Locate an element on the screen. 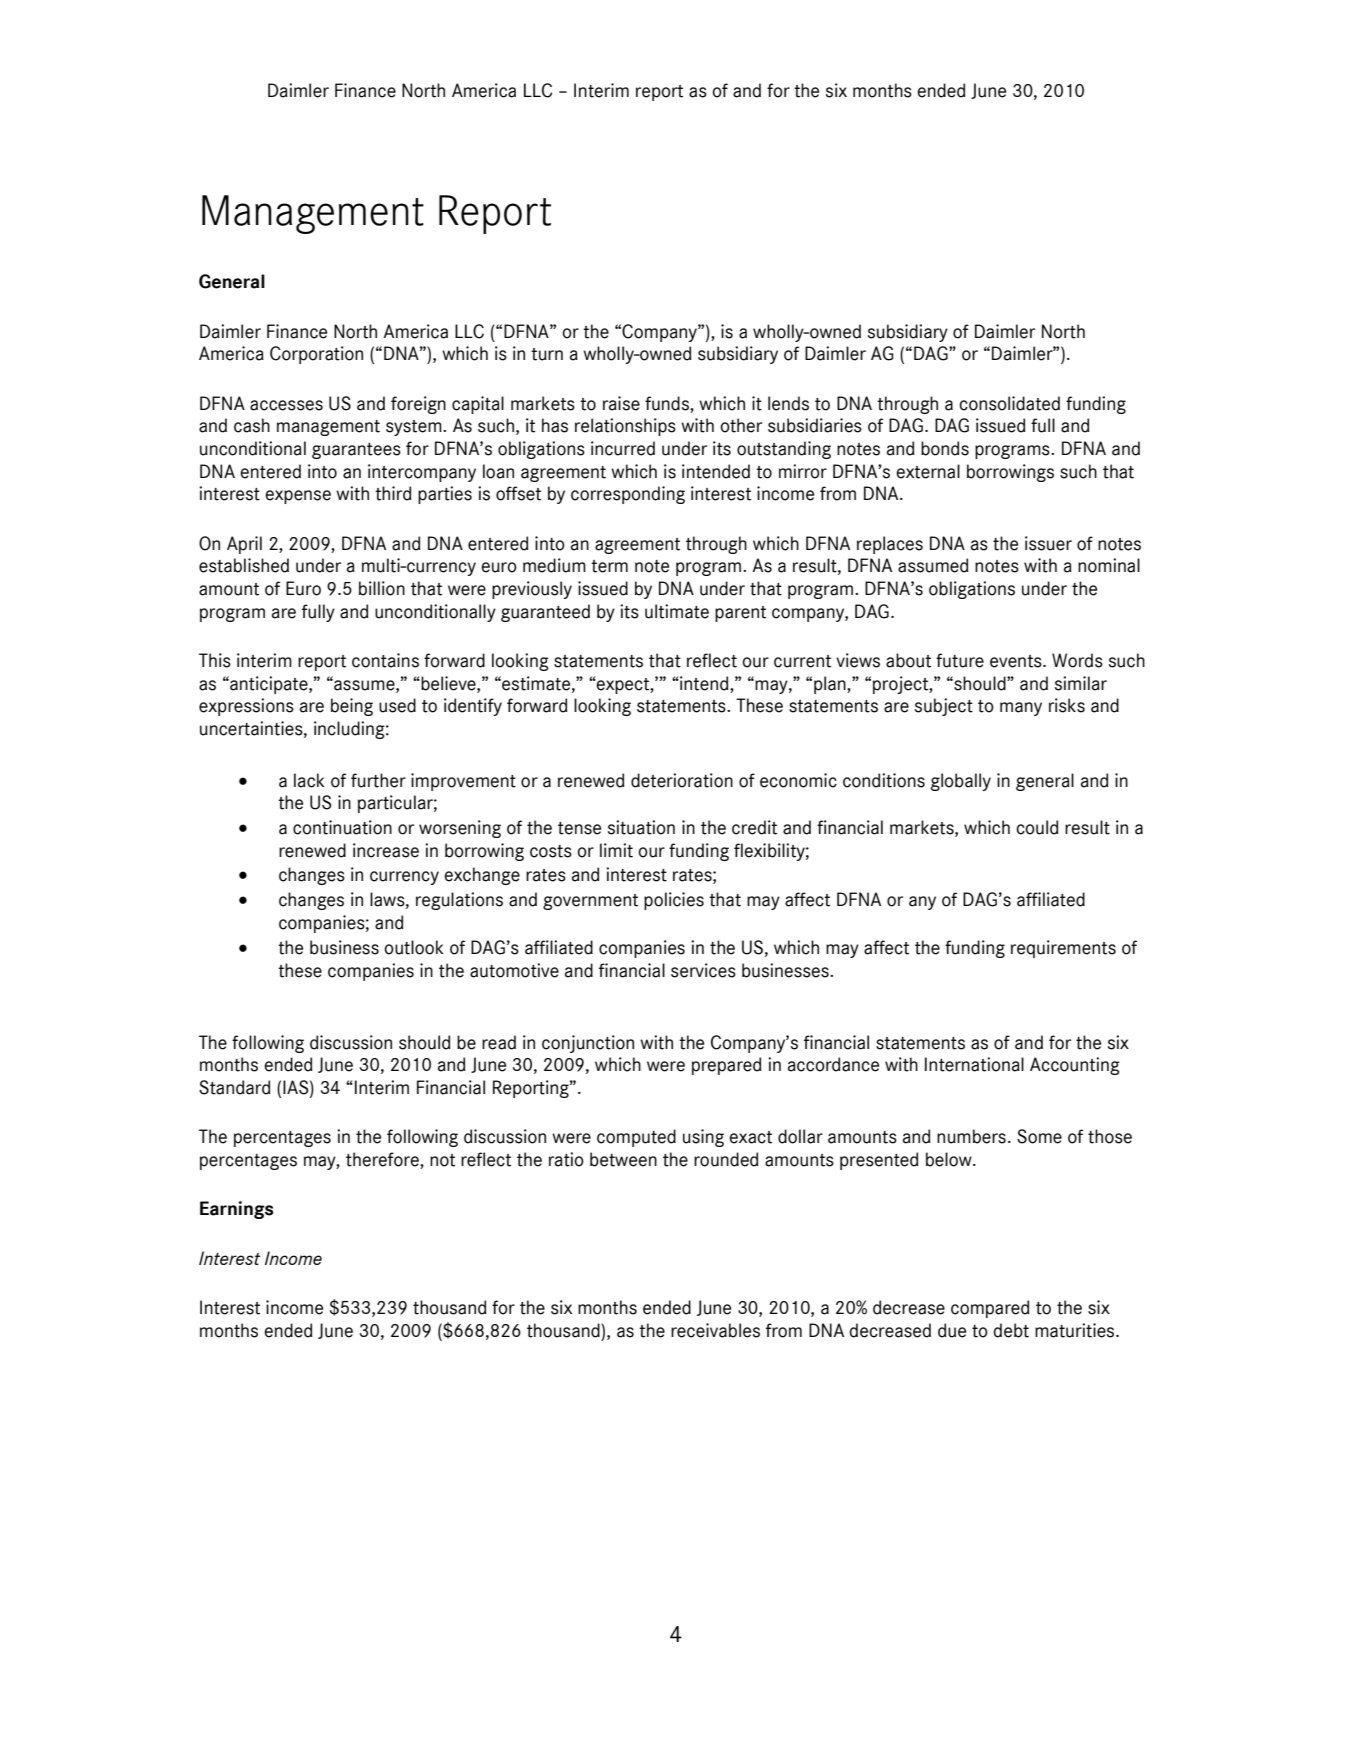 The image size is (1352, 1750). Earnings is located at coordinates (237, 1210).
